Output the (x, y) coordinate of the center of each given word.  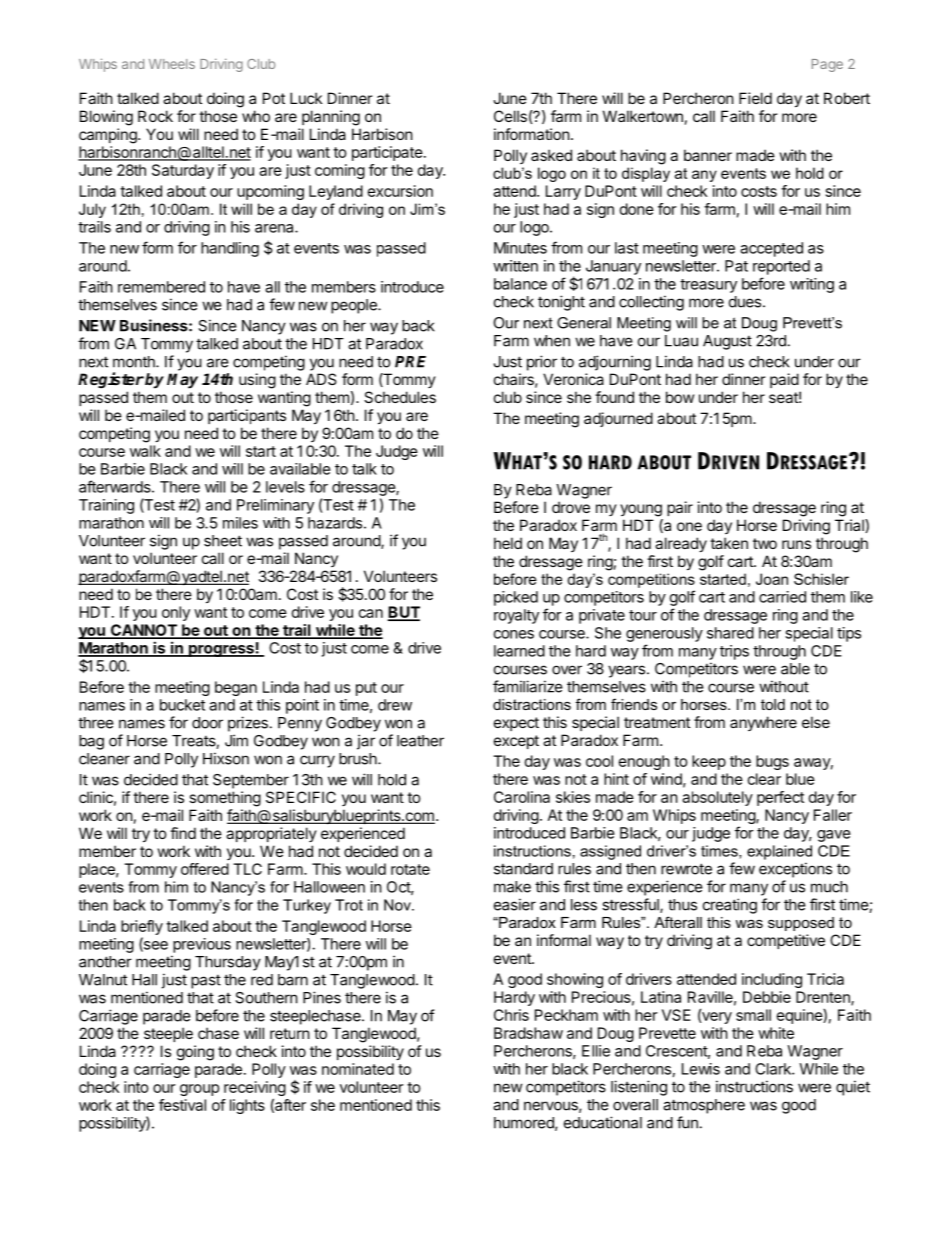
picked (516, 598)
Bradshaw (528, 1033)
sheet (223, 541)
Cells (510, 116)
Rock (155, 116)
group (199, 1090)
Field (755, 98)
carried (782, 597)
